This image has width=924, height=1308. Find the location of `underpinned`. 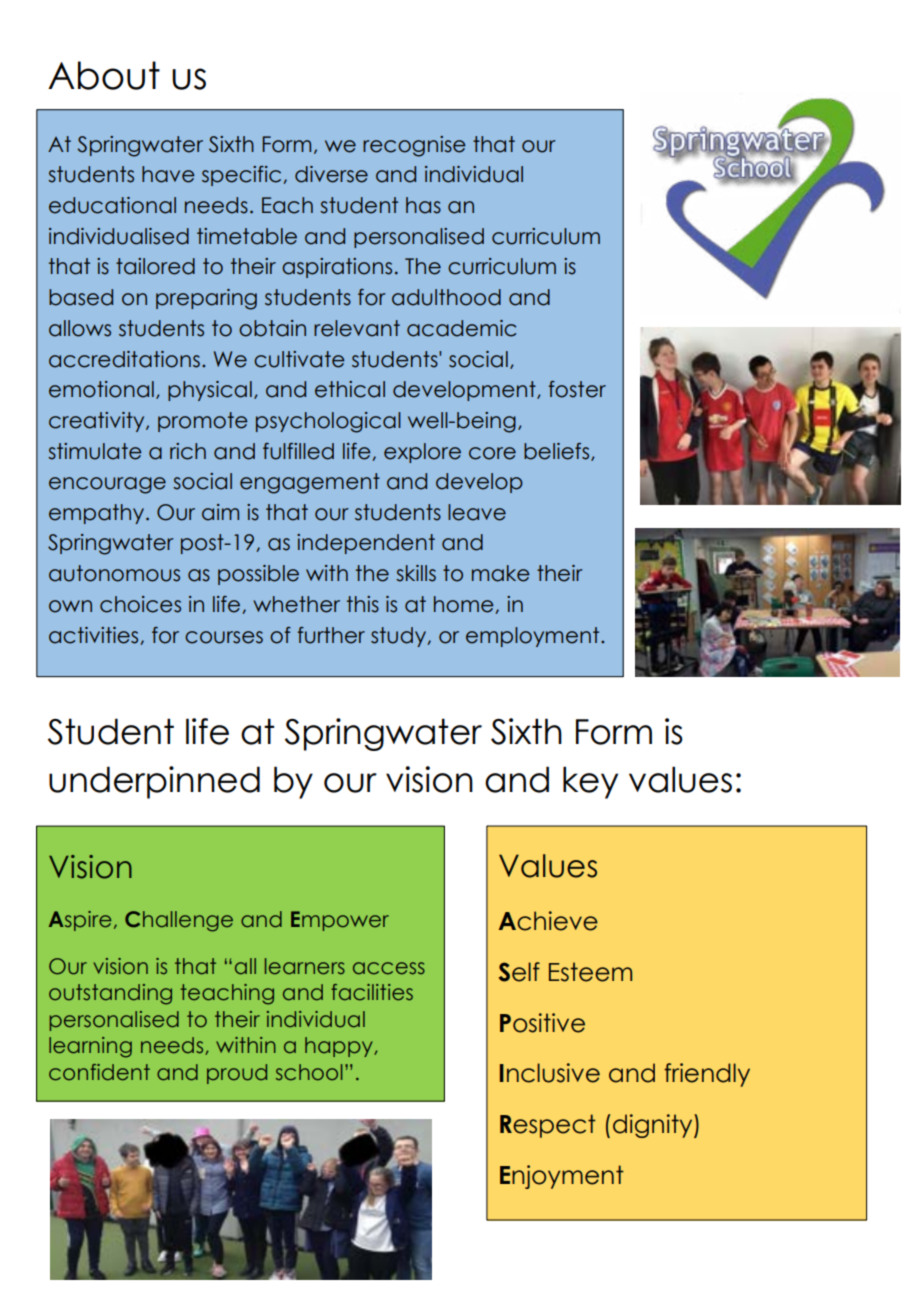

underpinned is located at coordinates (154, 782).
